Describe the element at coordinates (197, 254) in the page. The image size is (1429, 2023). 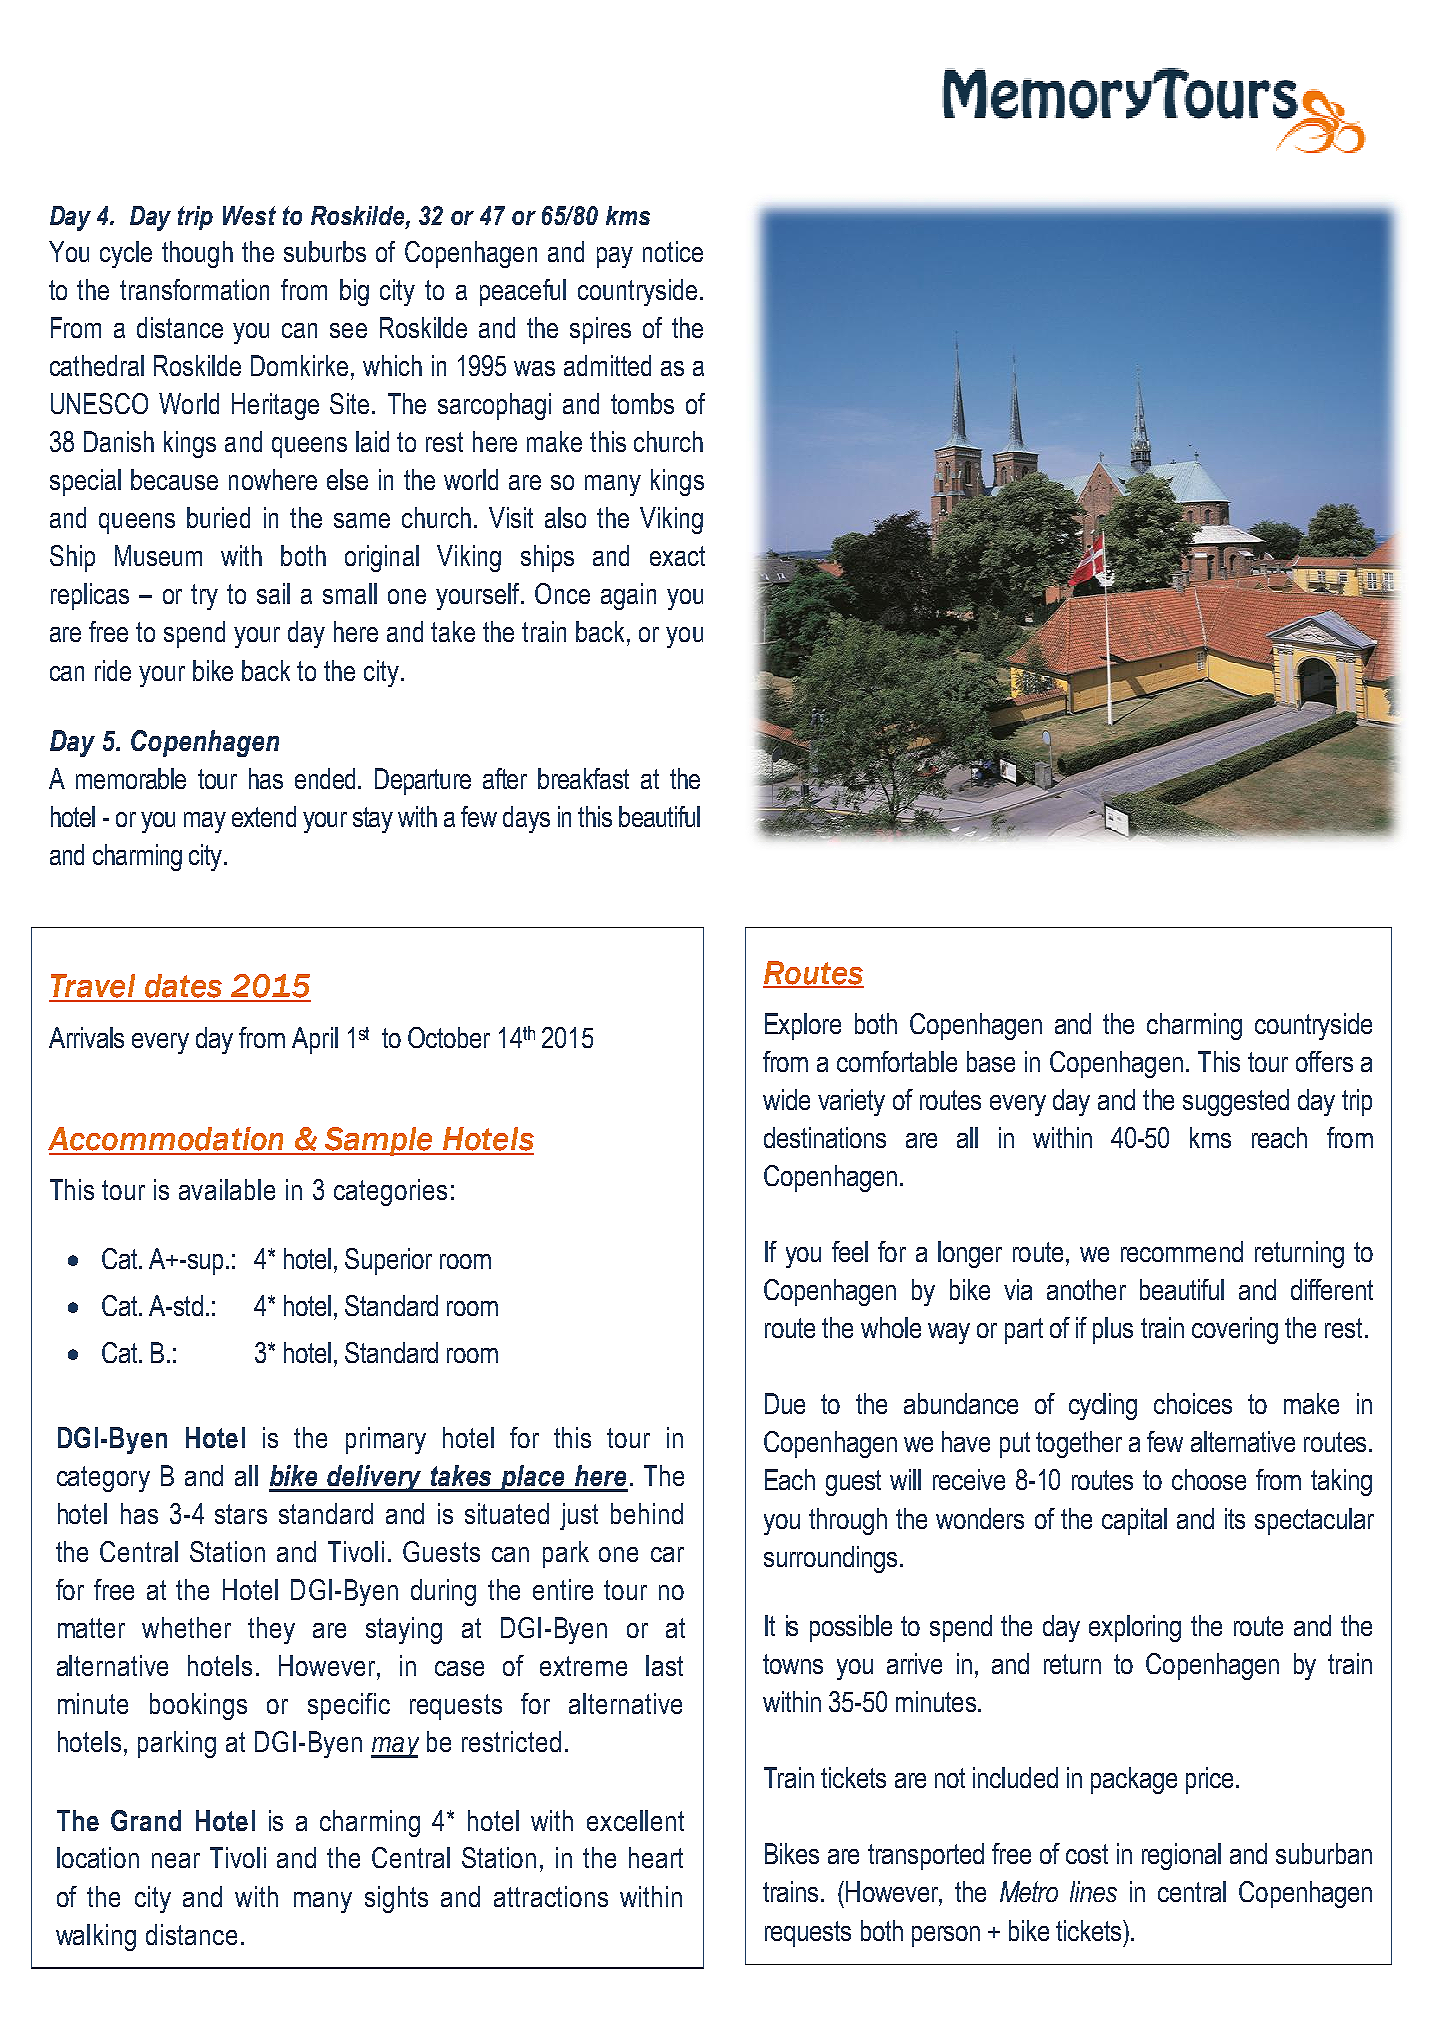
I see `though` at that location.
